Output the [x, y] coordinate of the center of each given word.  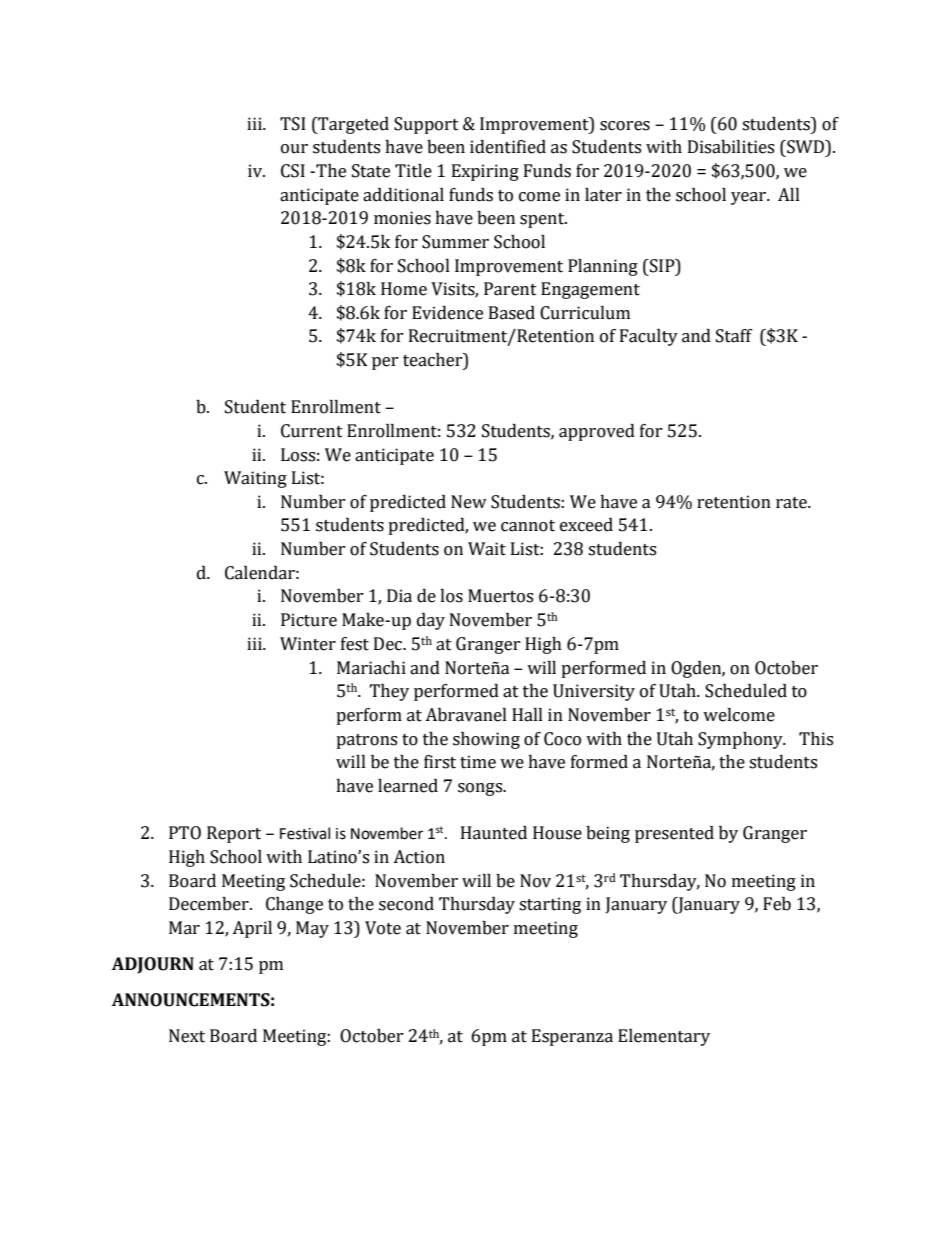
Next [187, 1036]
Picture [309, 620]
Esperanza [572, 1037]
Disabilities [731, 147]
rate [792, 503]
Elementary [664, 1037]
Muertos [500, 596]
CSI [293, 171]
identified [508, 147]
